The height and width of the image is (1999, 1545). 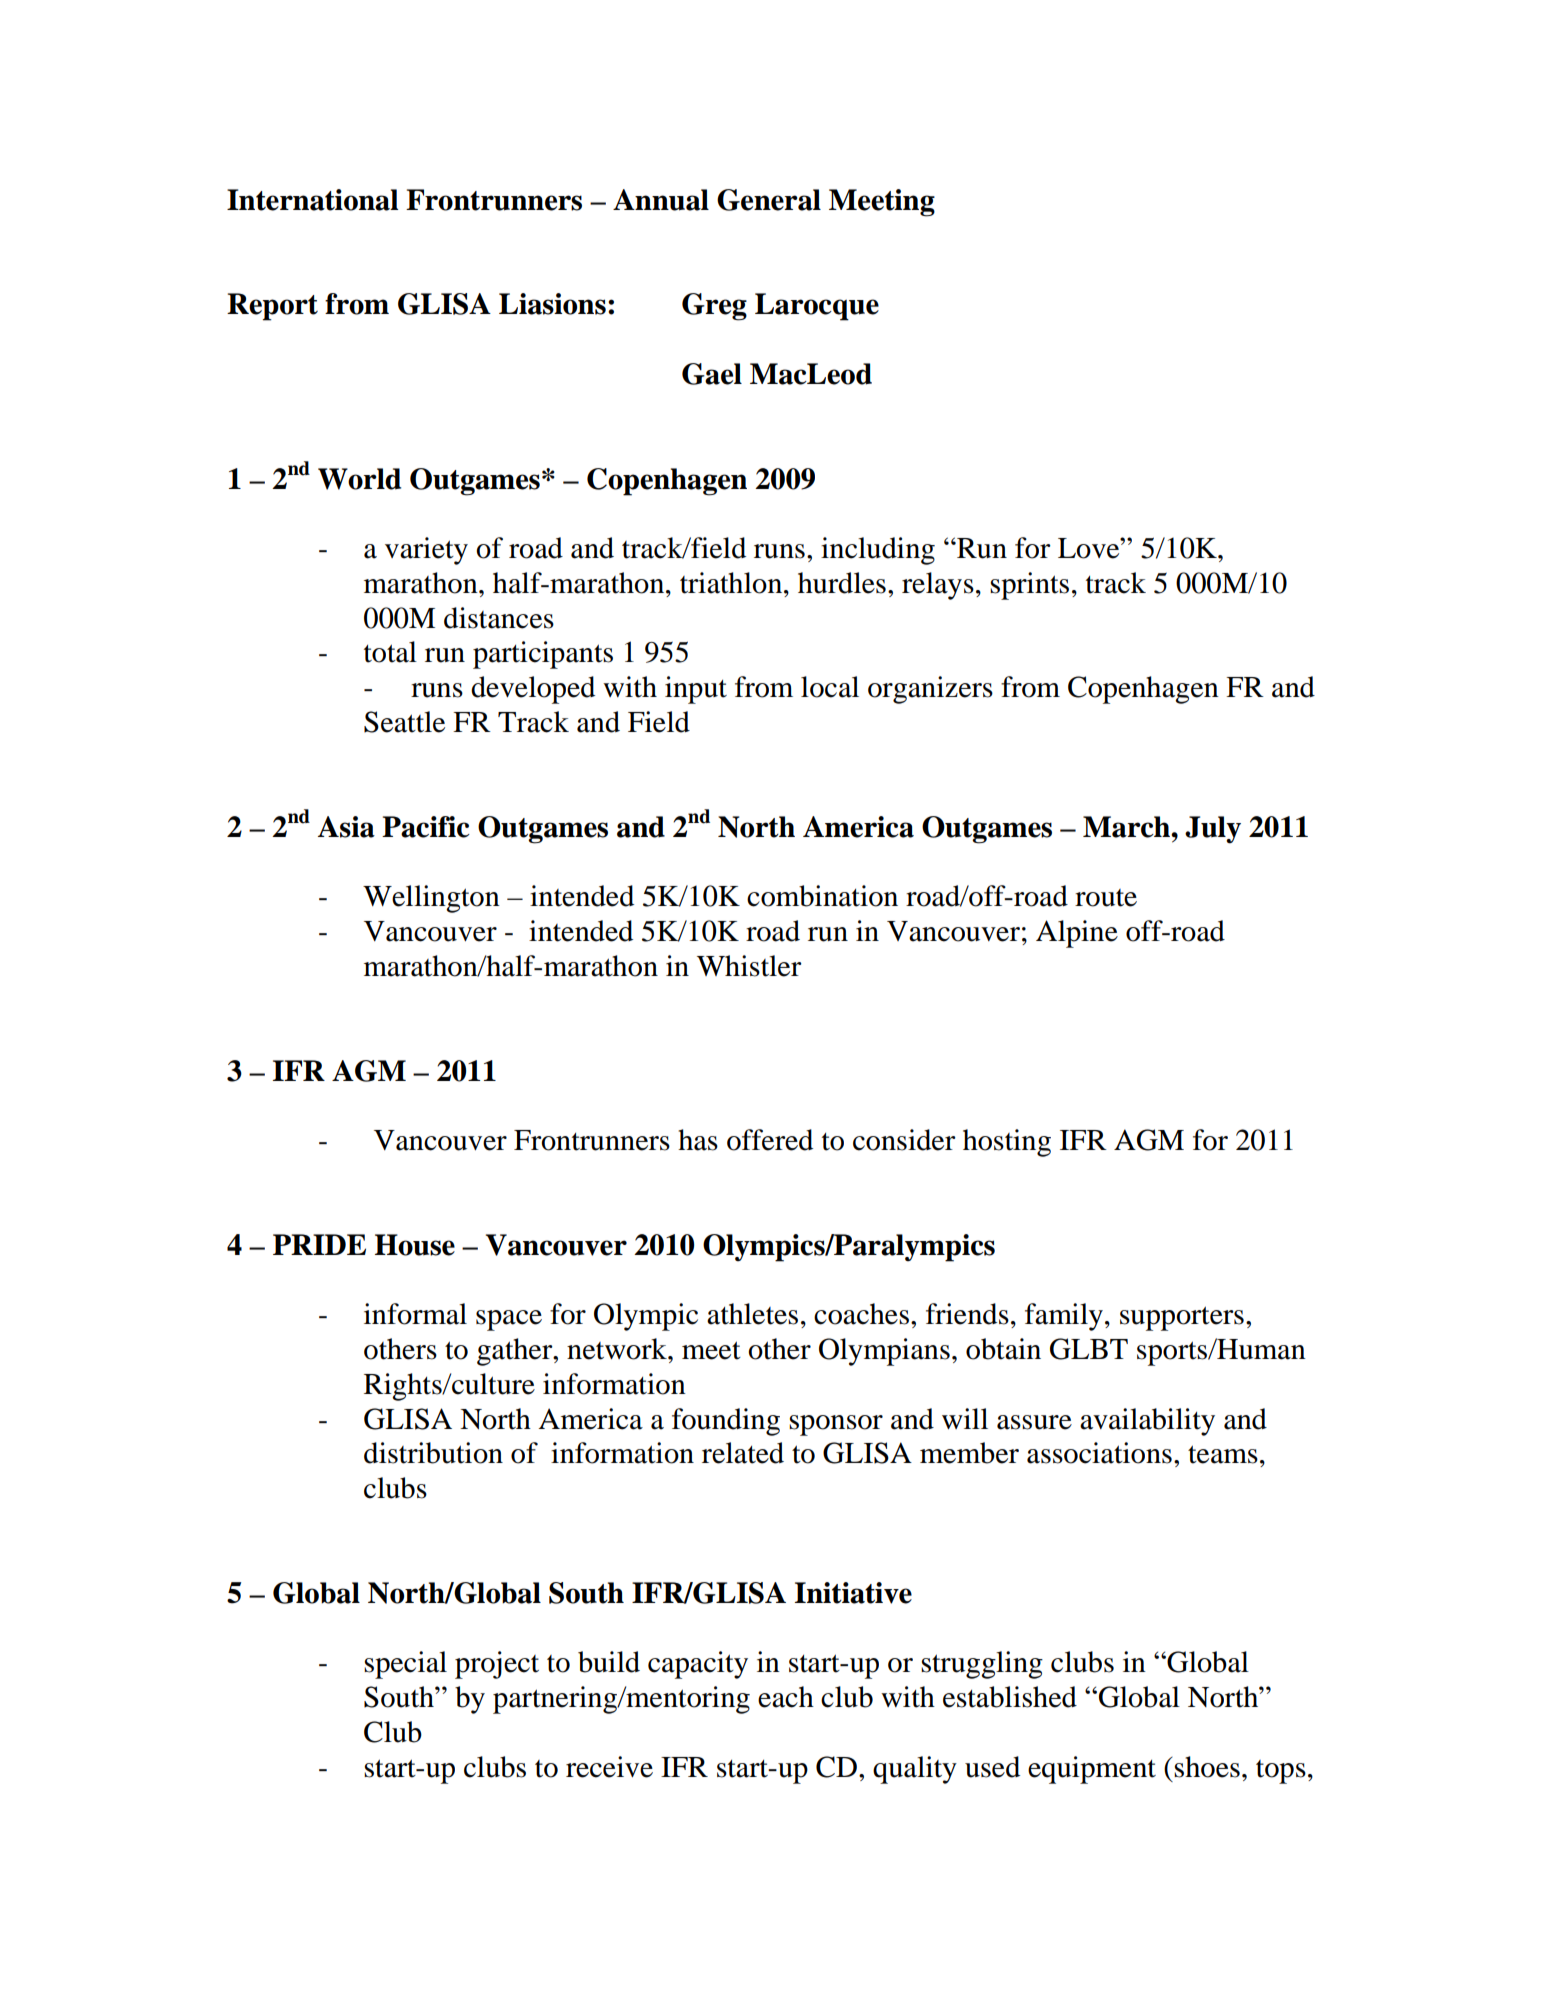 I want to click on Larocque, so click(x=817, y=307).
